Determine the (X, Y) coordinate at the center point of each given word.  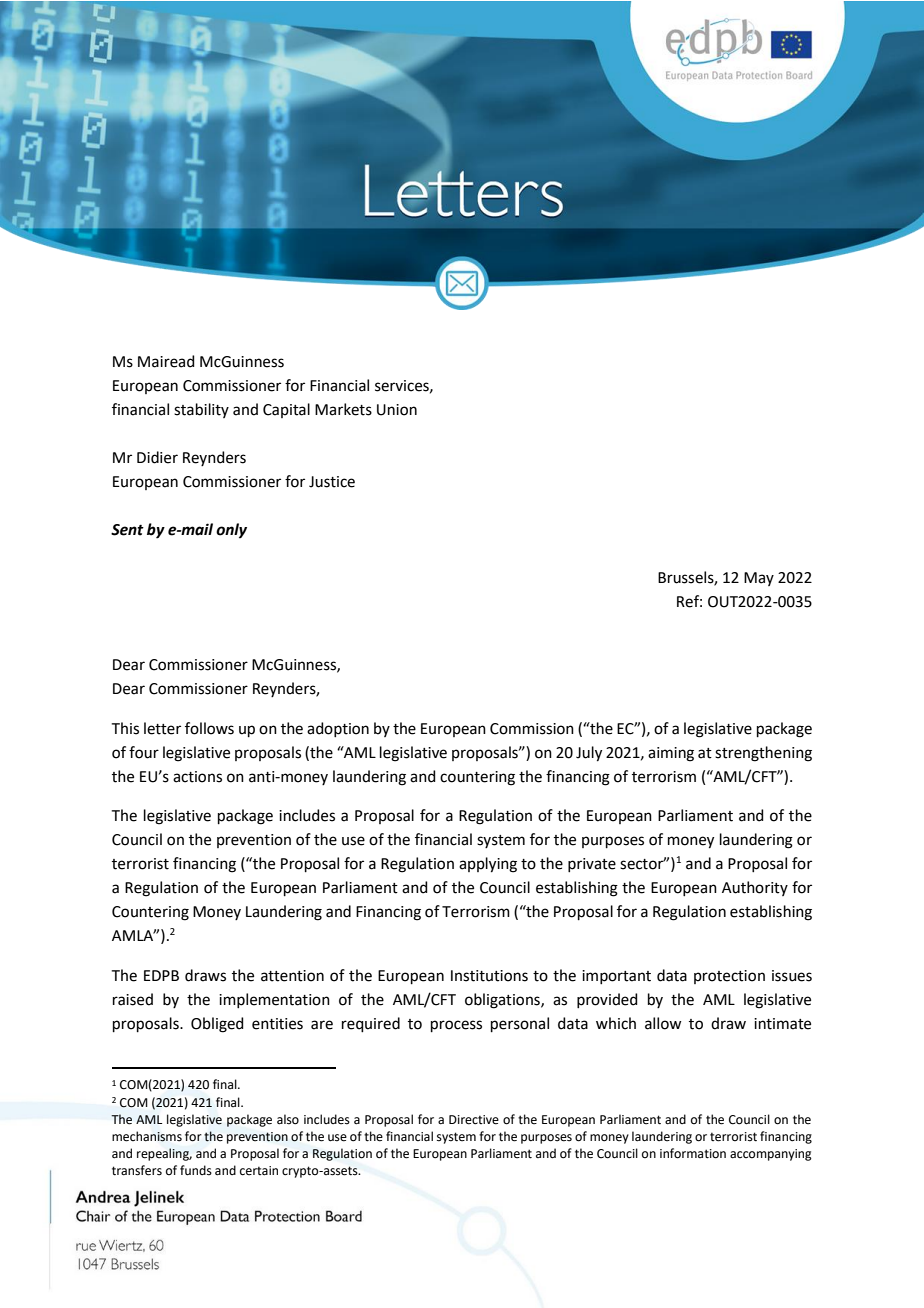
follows (209, 728)
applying (488, 865)
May (759, 579)
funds (196, 1170)
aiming (671, 754)
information (693, 1153)
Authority (755, 888)
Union (397, 410)
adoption (338, 729)
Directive (474, 1120)
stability (201, 410)
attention (292, 976)
